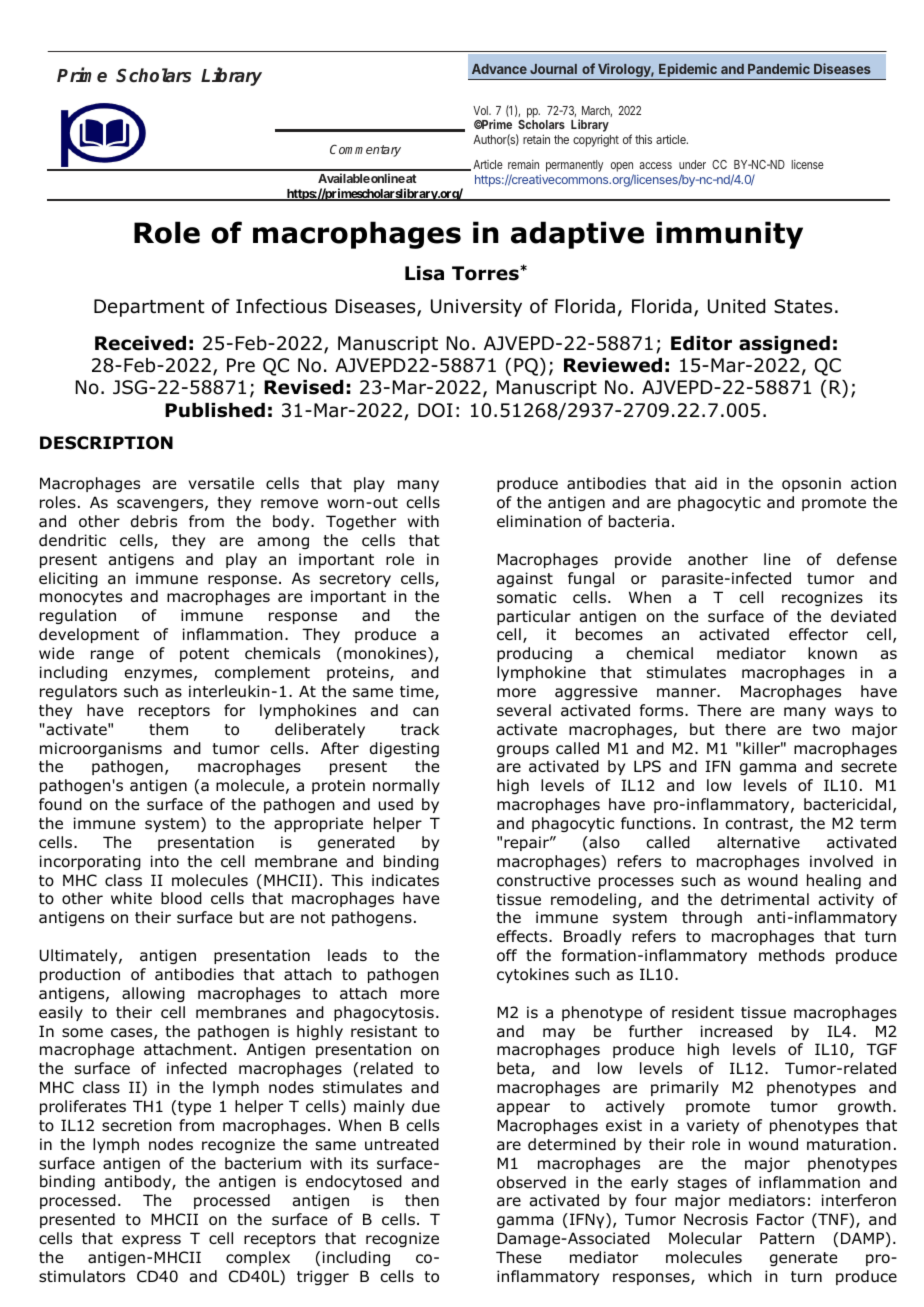  Describe the element at coordinates (405, 880) in the screenshot. I see `indicates` at that location.
